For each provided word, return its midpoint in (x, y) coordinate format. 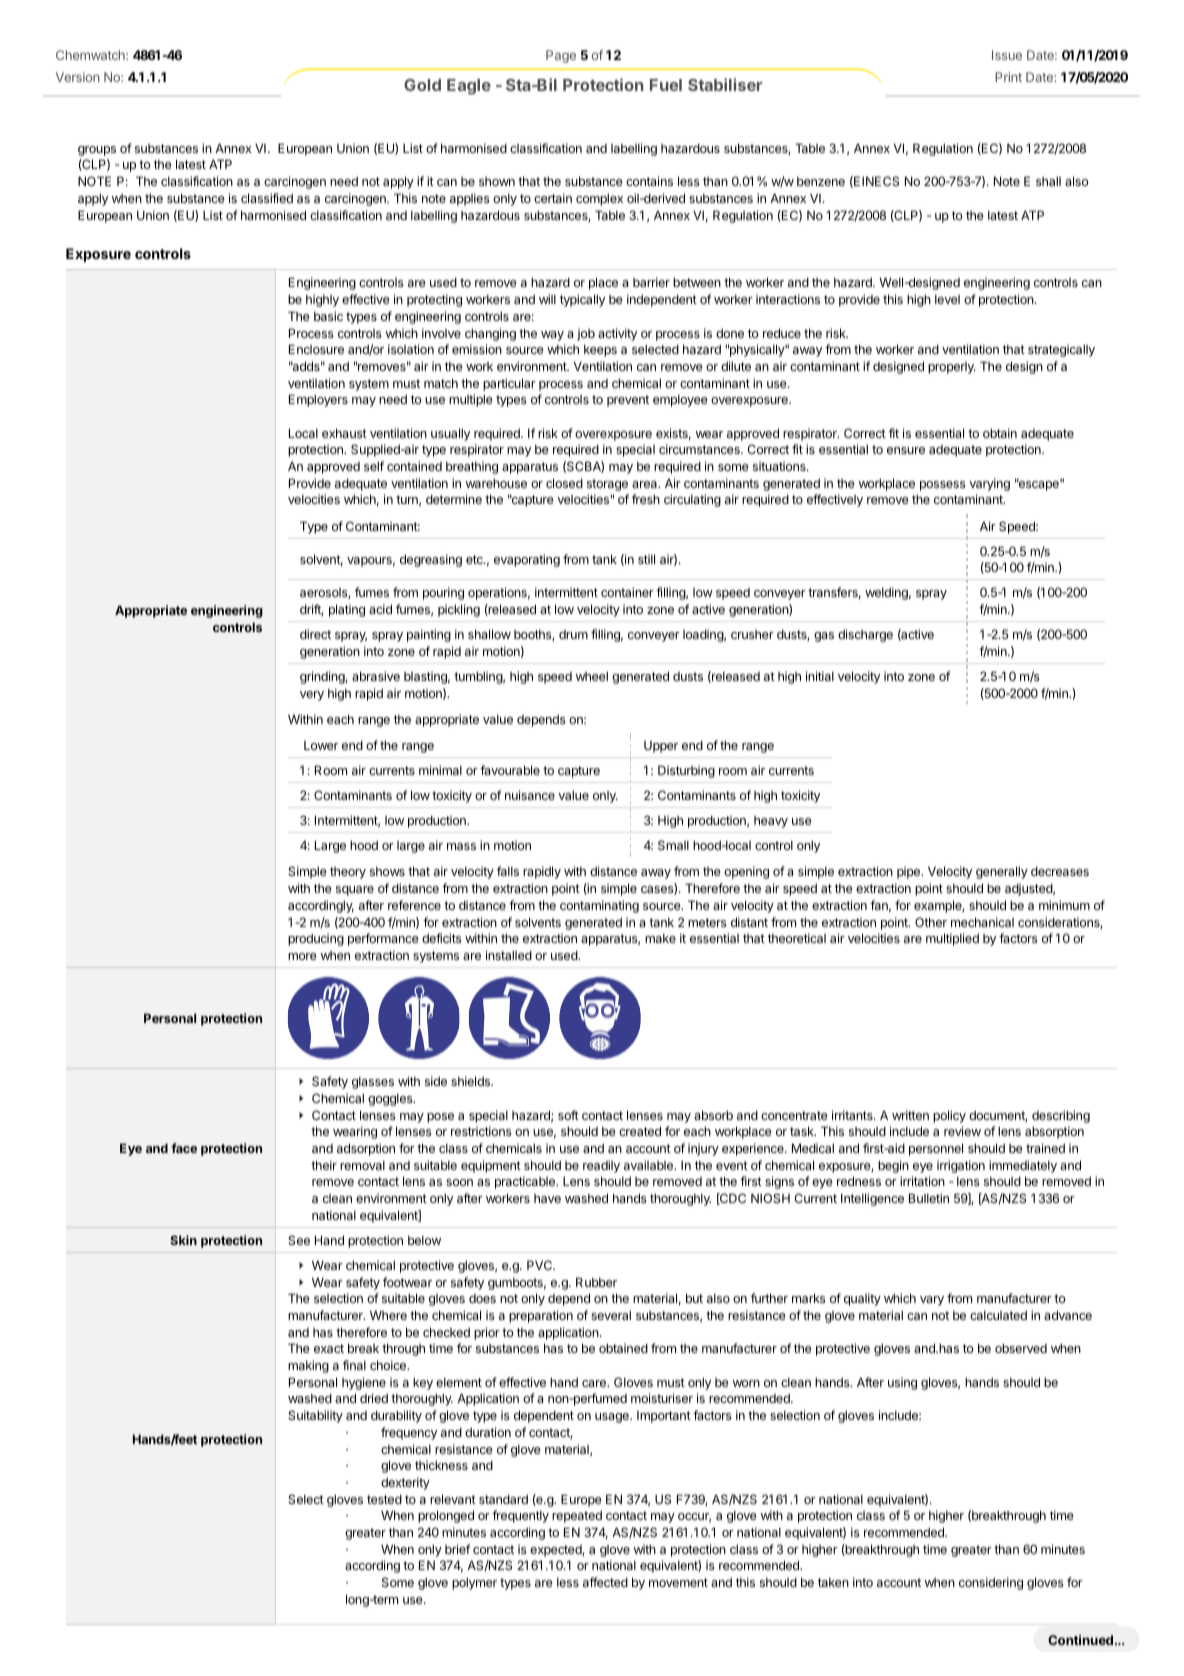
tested (384, 1499)
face (184, 1148)
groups (97, 151)
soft (568, 1115)
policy (949, 1116)
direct (315, 634)
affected (605, 1582)
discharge (865, 635)
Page (561, 56)
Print (1008, 77)
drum (573, 634)
